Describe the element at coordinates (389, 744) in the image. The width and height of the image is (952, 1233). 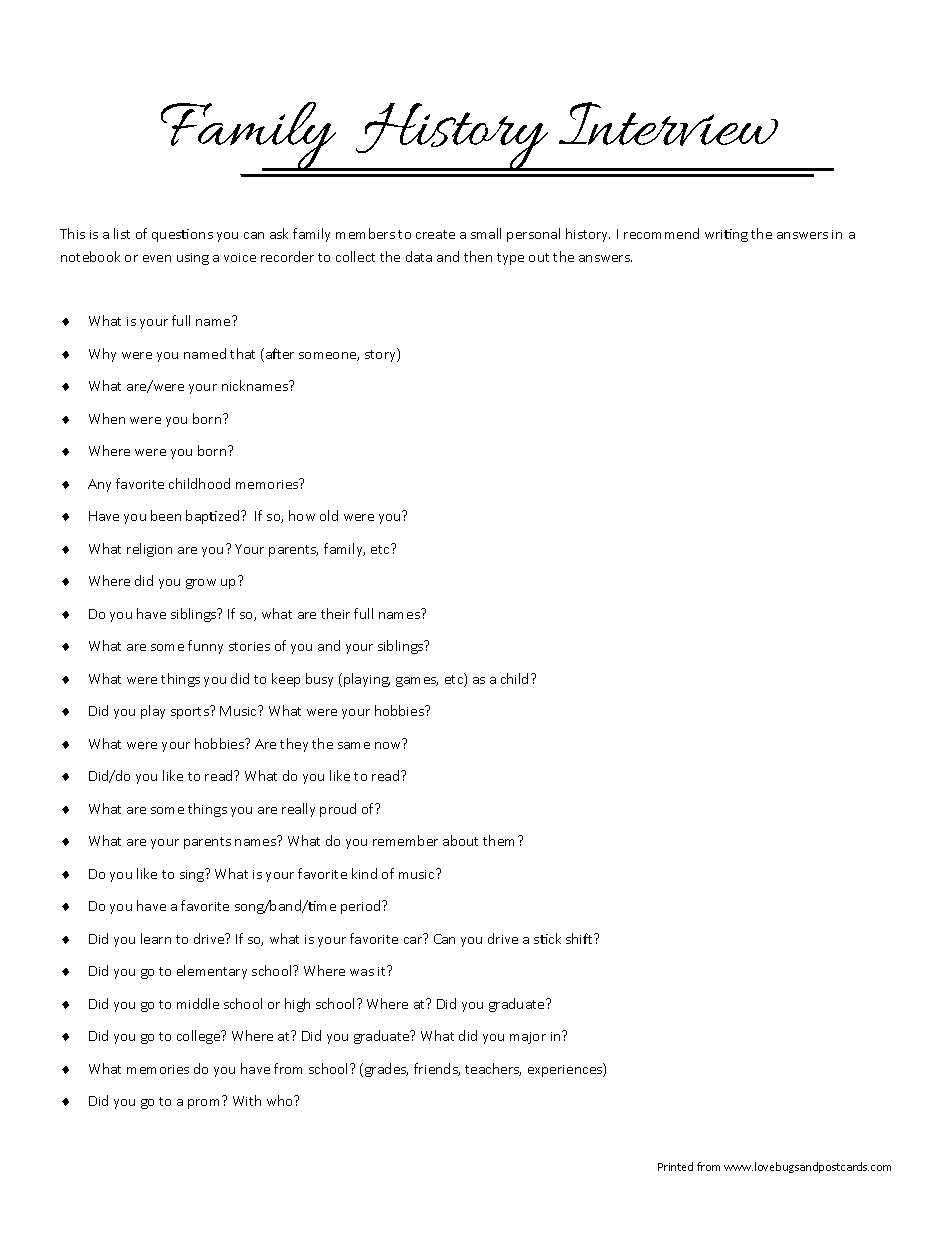
I see `now` at that location.
